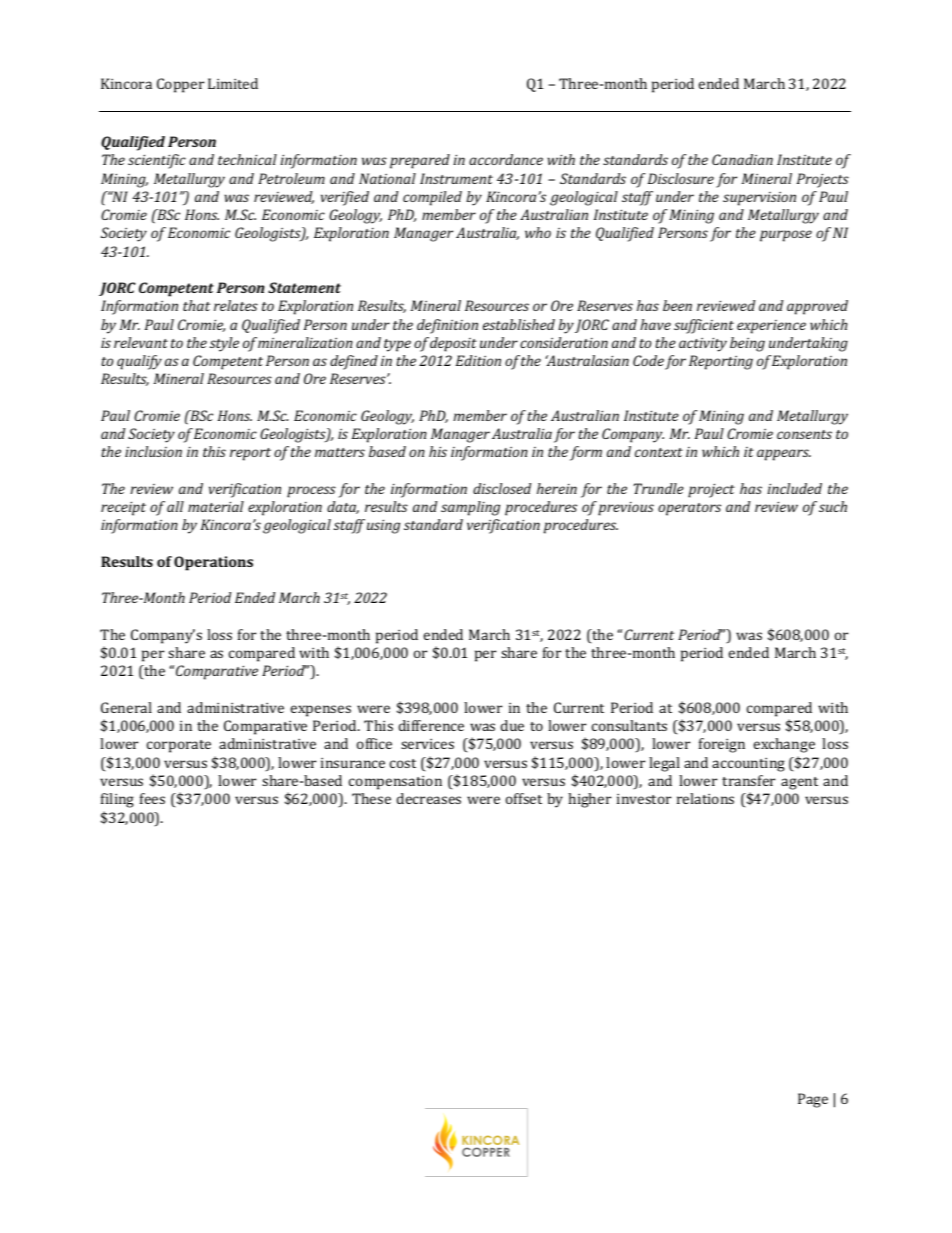 Image resolution: width=952 pixels, height=1233 pixels. What do you see at coordinates (213, 563) in the document?
I see `Operations` at bounding box center [213, 563].
